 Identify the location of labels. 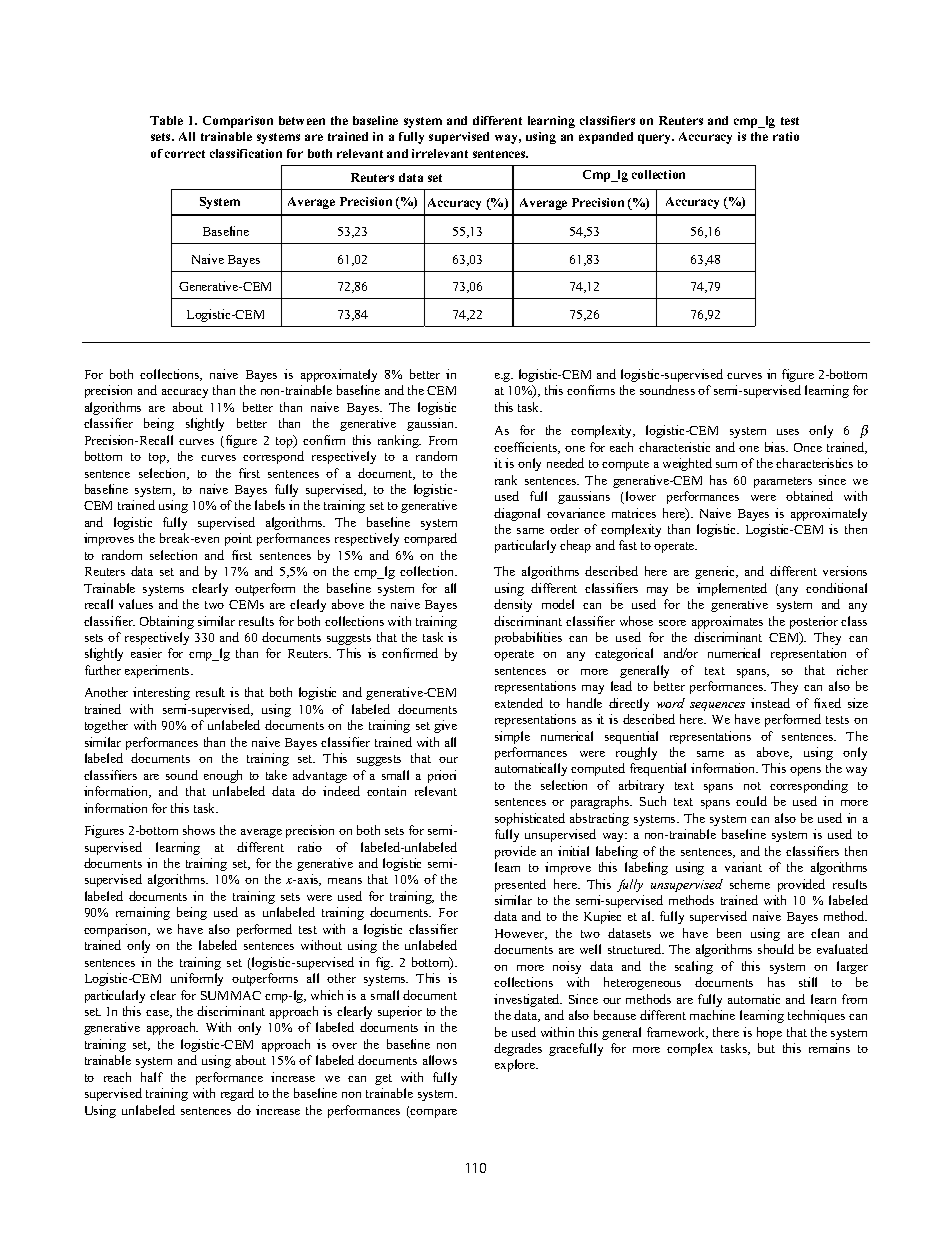
(270, 505).
